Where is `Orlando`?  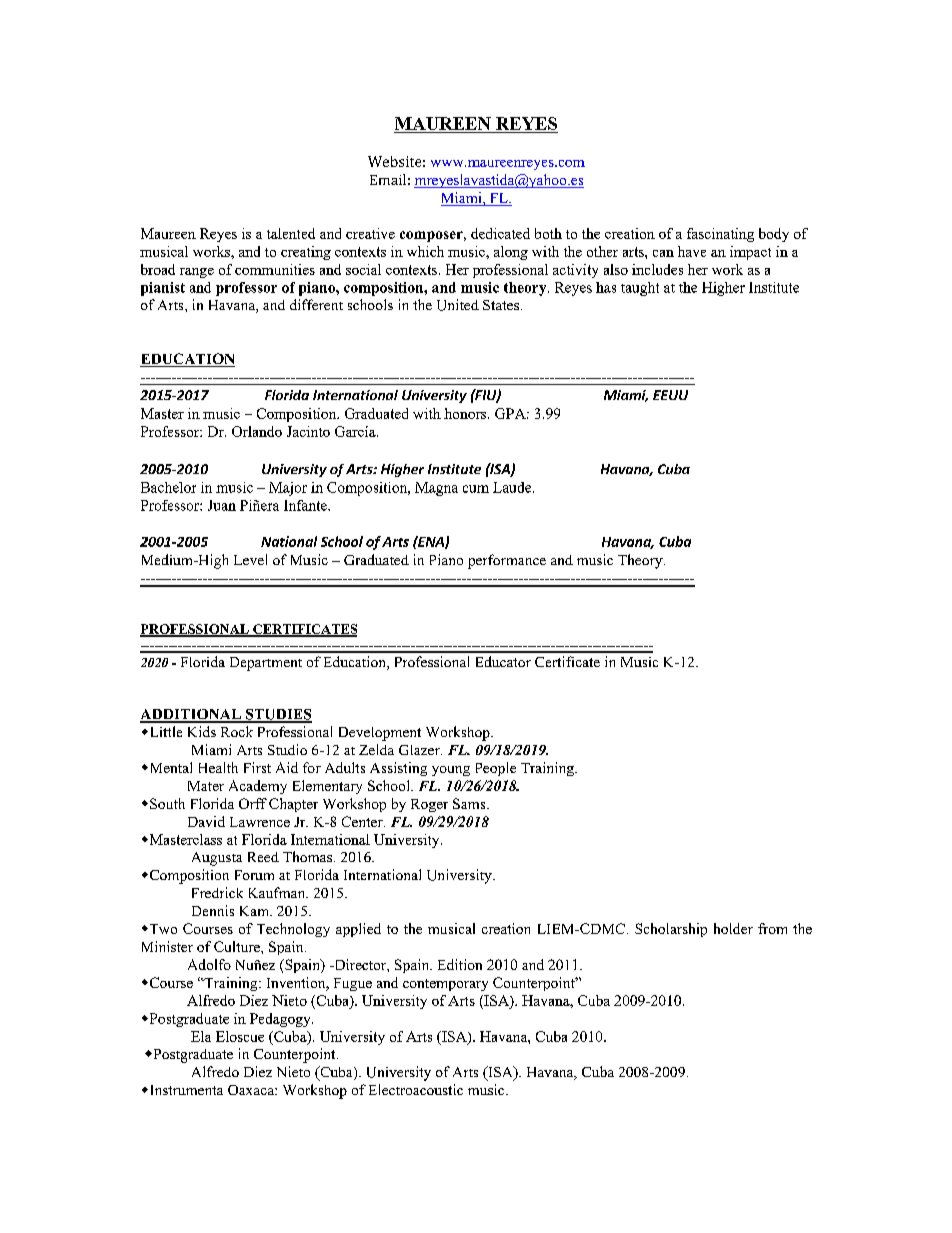 Orlando is located at coordinates (257, 431).
